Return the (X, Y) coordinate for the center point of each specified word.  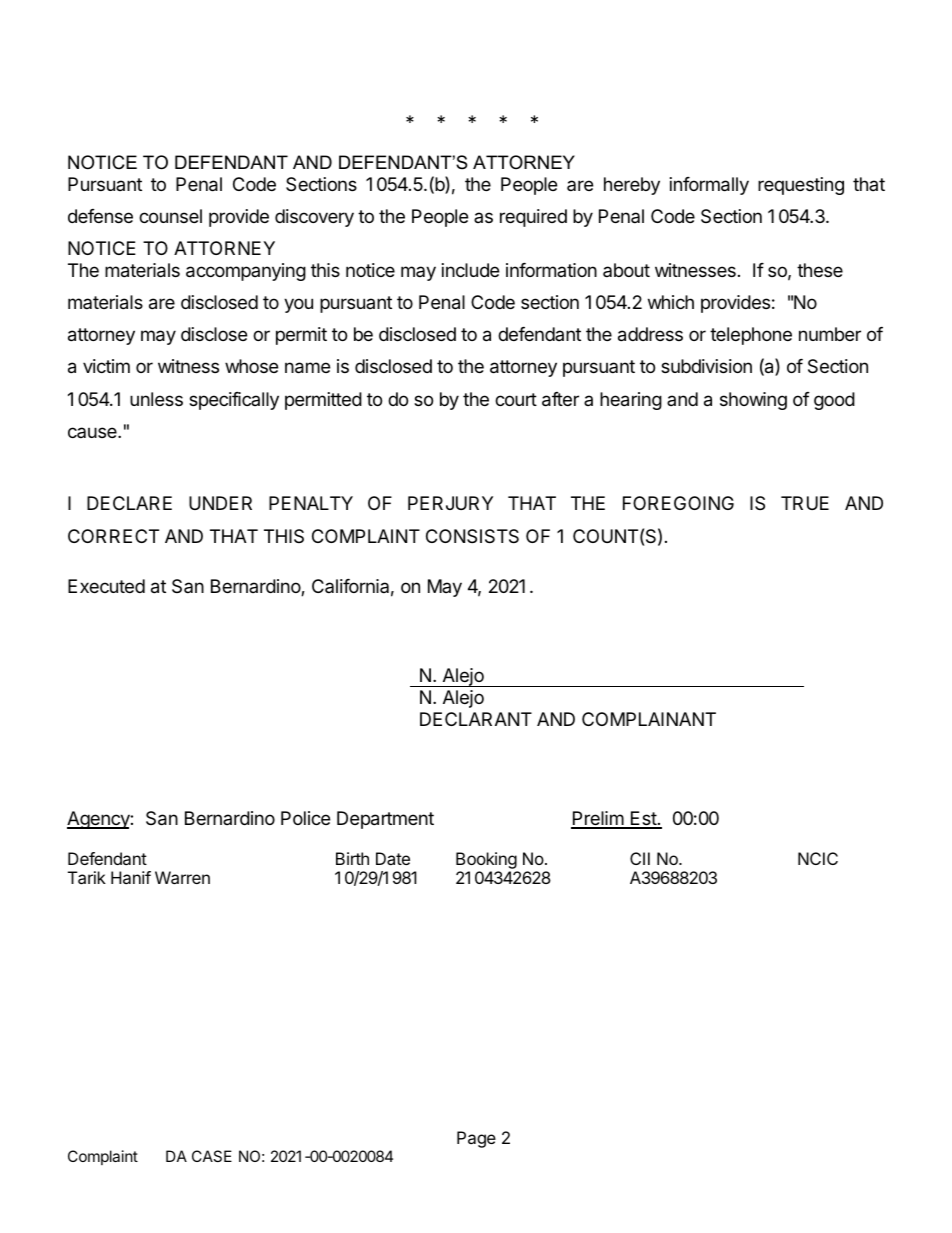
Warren (182, 877)
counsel (170, 216)
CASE (212, 1156)
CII (640, 858)
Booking (486, 860)
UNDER (220, 503)
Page (476, 1139)
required (533, 218)
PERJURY (450, 503)
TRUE (805, 503)
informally (709, 186)
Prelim (598, 819)
